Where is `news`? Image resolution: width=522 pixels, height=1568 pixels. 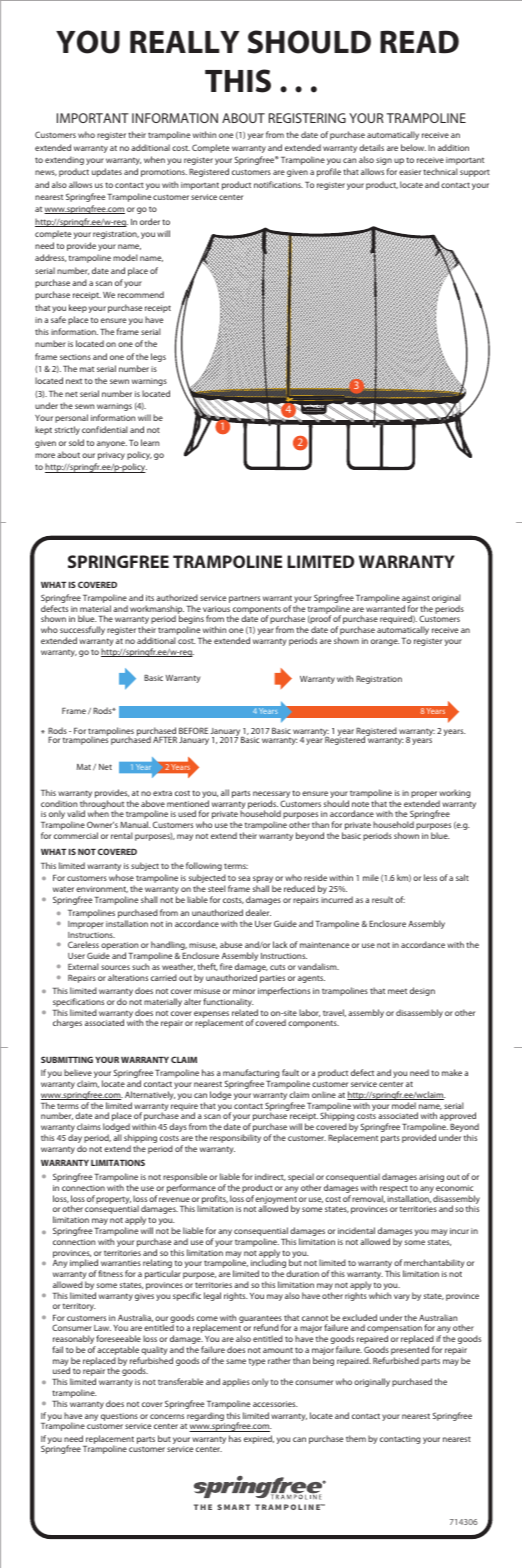 news is located at coordinates (46, 173).
